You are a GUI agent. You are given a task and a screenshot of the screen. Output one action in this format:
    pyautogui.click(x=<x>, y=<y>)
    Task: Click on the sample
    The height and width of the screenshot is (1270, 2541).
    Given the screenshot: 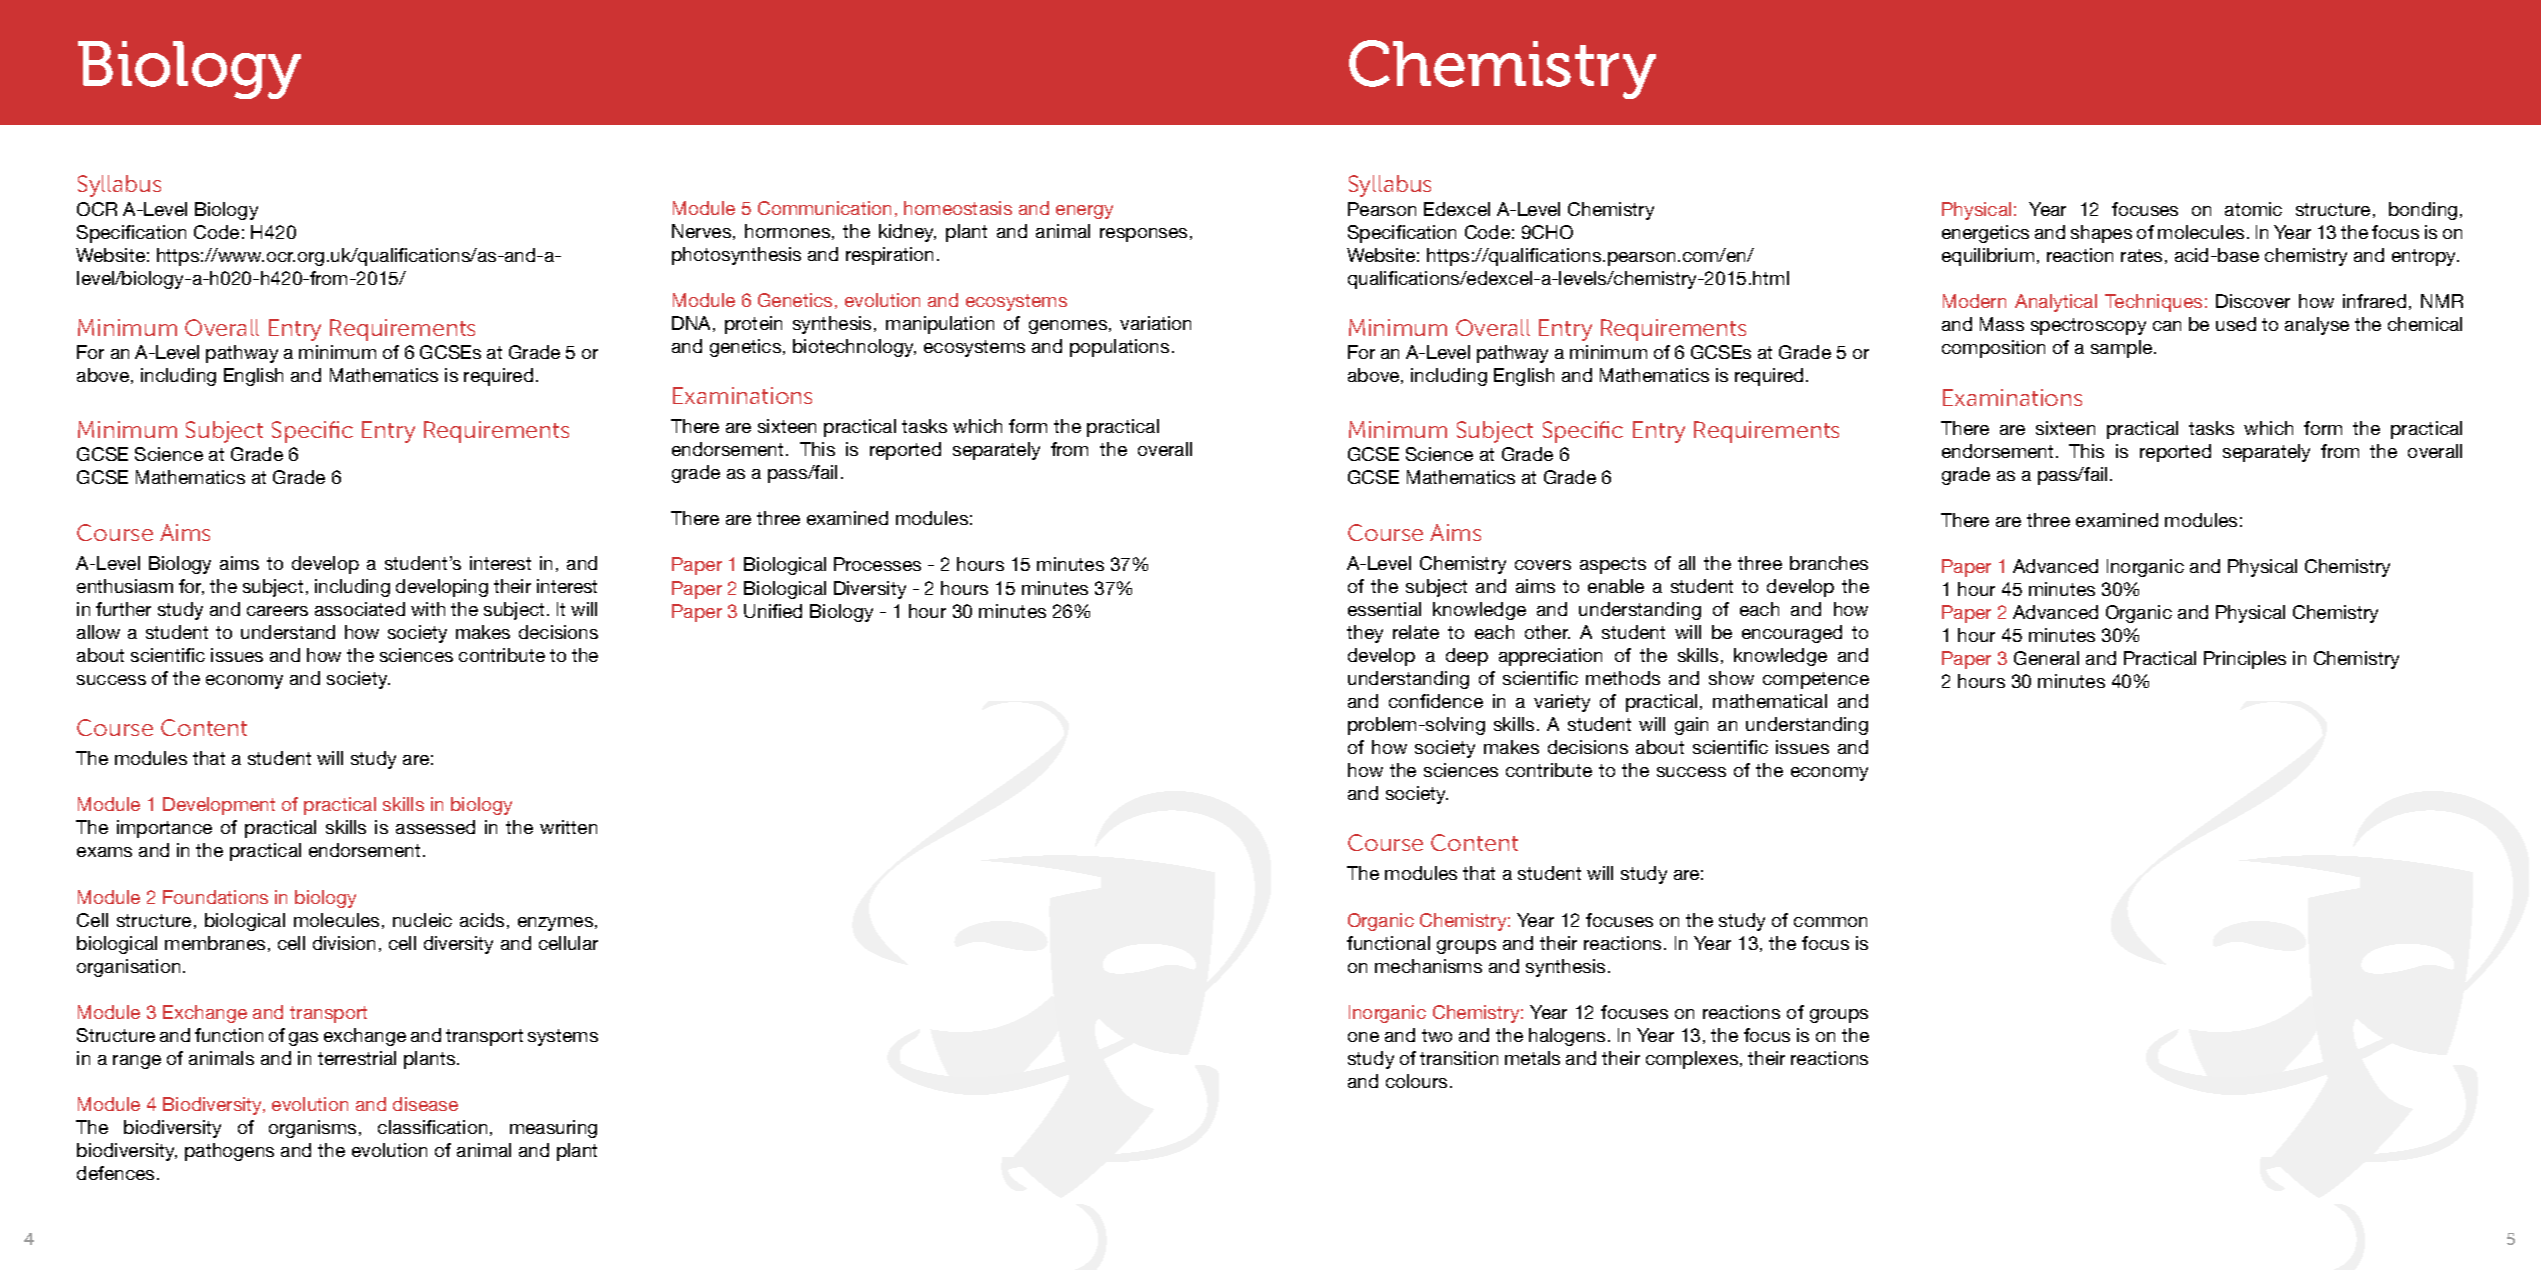 What is the action you would take?
    pyautogui.click(x=2123, y=349)
